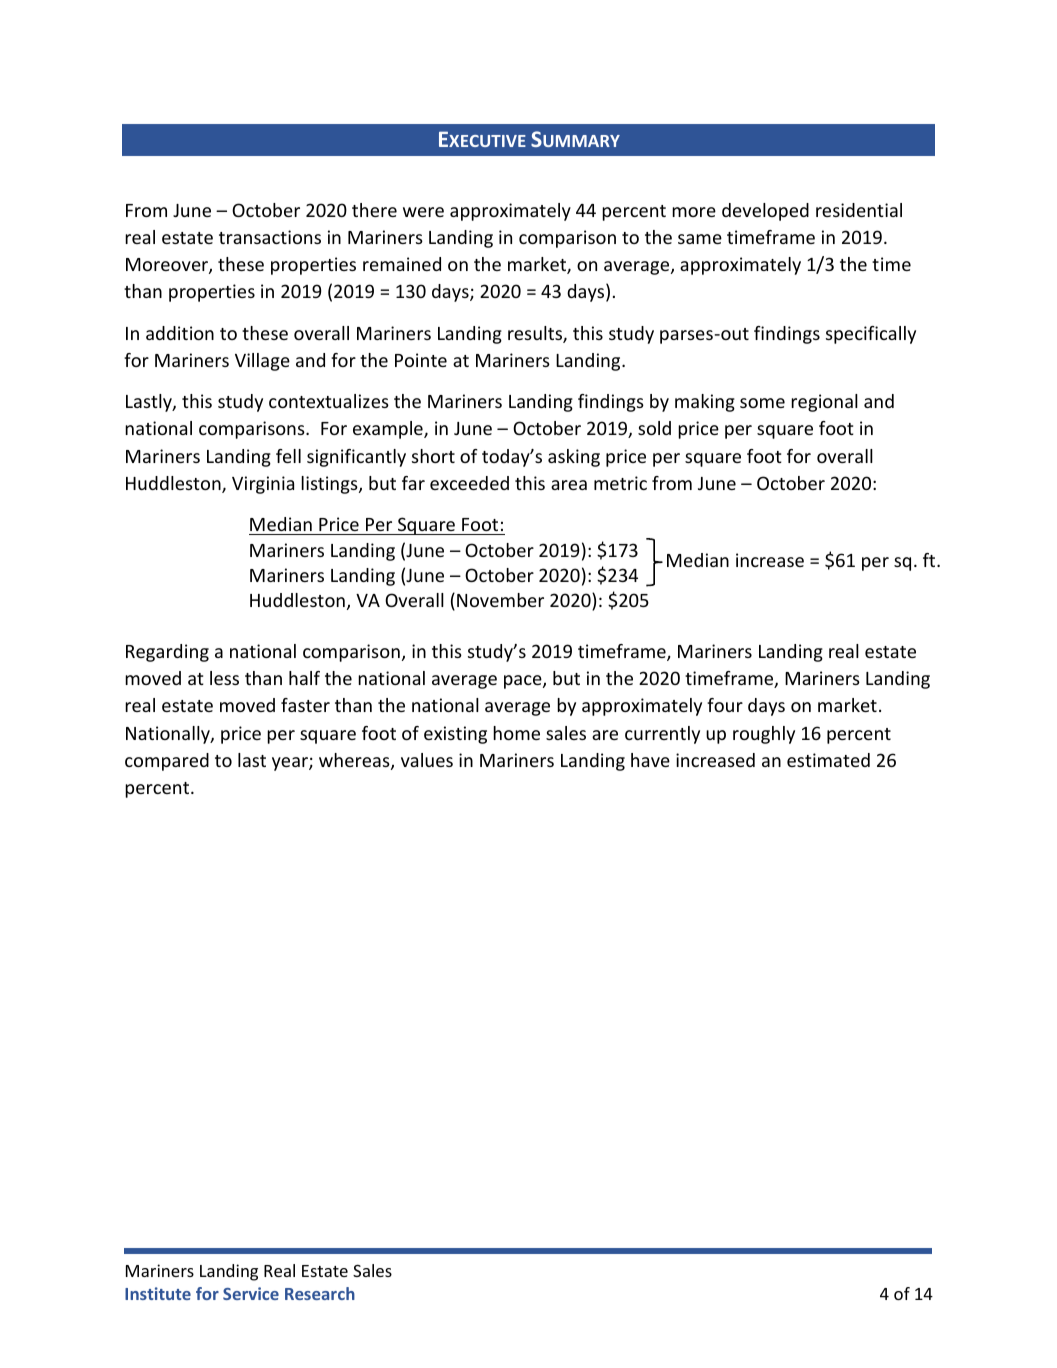 Image resolution: width=1057 pixels, height=1368 pixels. What do you see at coordinates (516, 733) in the document?
I see `home` at bounding box center [516, 733].
